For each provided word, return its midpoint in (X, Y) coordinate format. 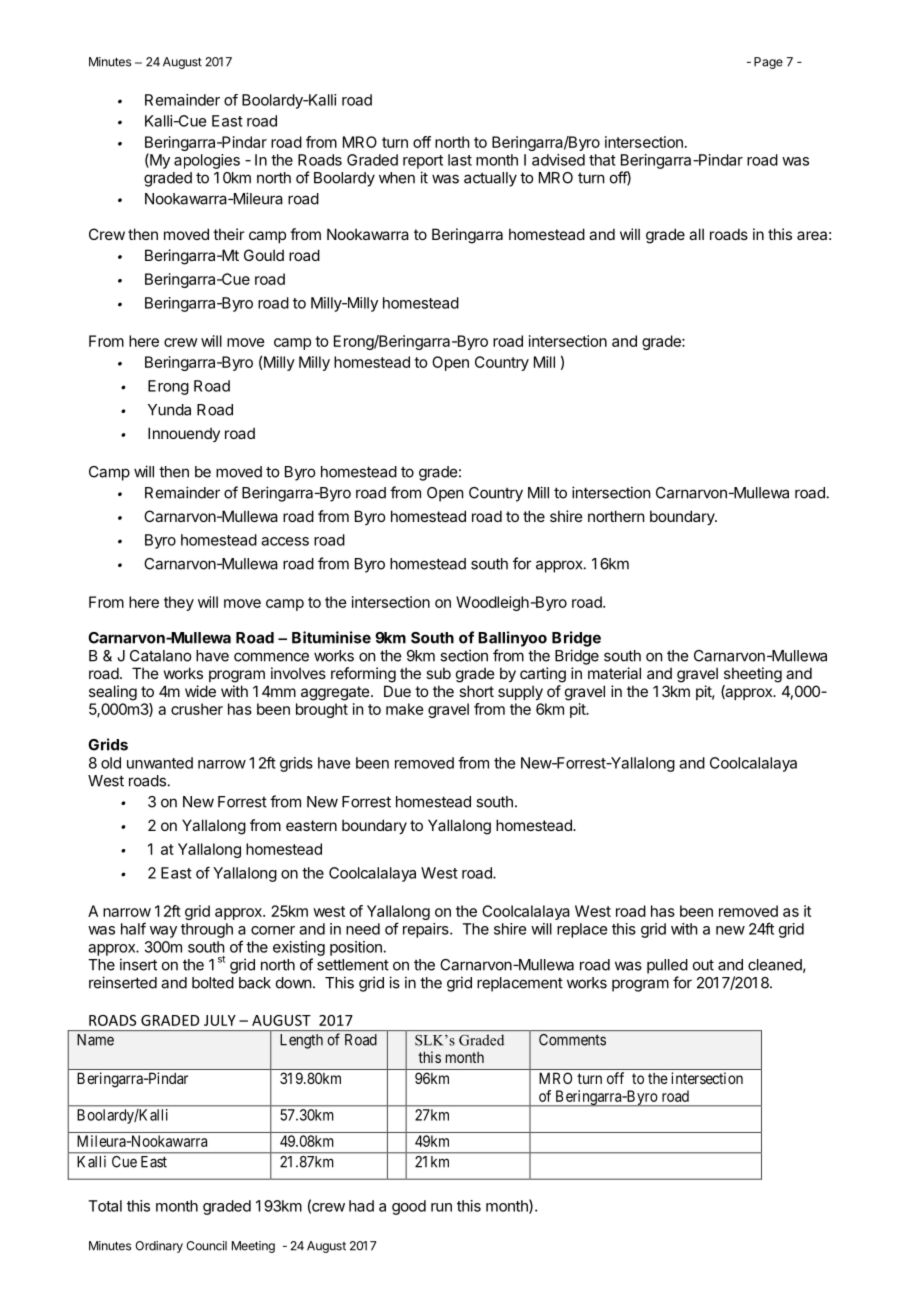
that (602, 160)
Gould (264, 255)
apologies (207, 161)
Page (768, 63)
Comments (572, 1040)
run (441, 1207)
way (163, 932)
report (423, 162)
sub (438, 673)
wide (200, 691)
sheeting (753, 675)
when (397, 178)
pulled (667, 966)
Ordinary (159, 1247)
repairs (427, 930)
